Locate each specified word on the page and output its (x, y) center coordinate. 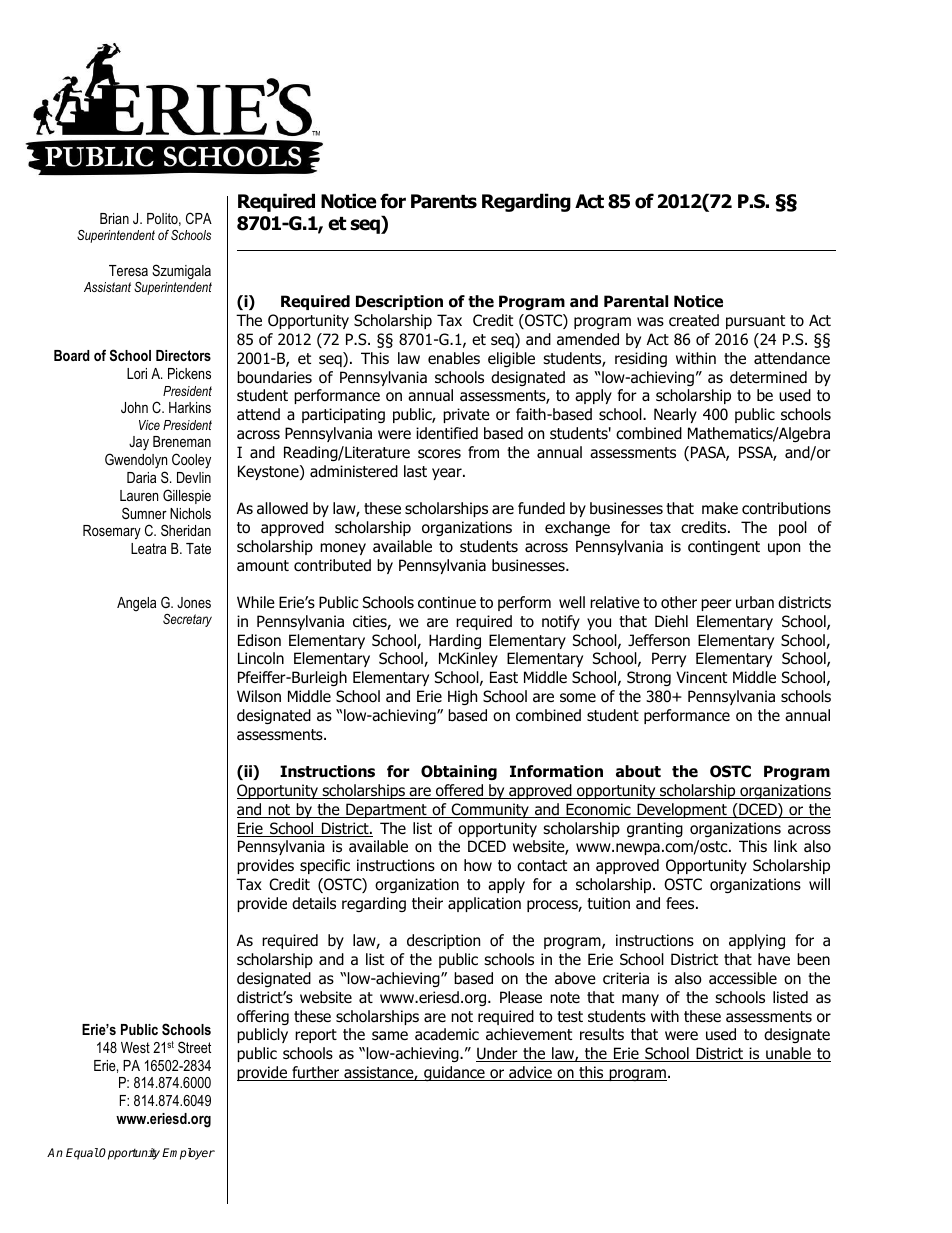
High (462, 697)
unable (788, 1054)
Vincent (701, 677)
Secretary (187, 620)
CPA (199, 218)
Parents (444, 201)
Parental (636, 301)
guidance (454, 1073)
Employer (188, 1154)
